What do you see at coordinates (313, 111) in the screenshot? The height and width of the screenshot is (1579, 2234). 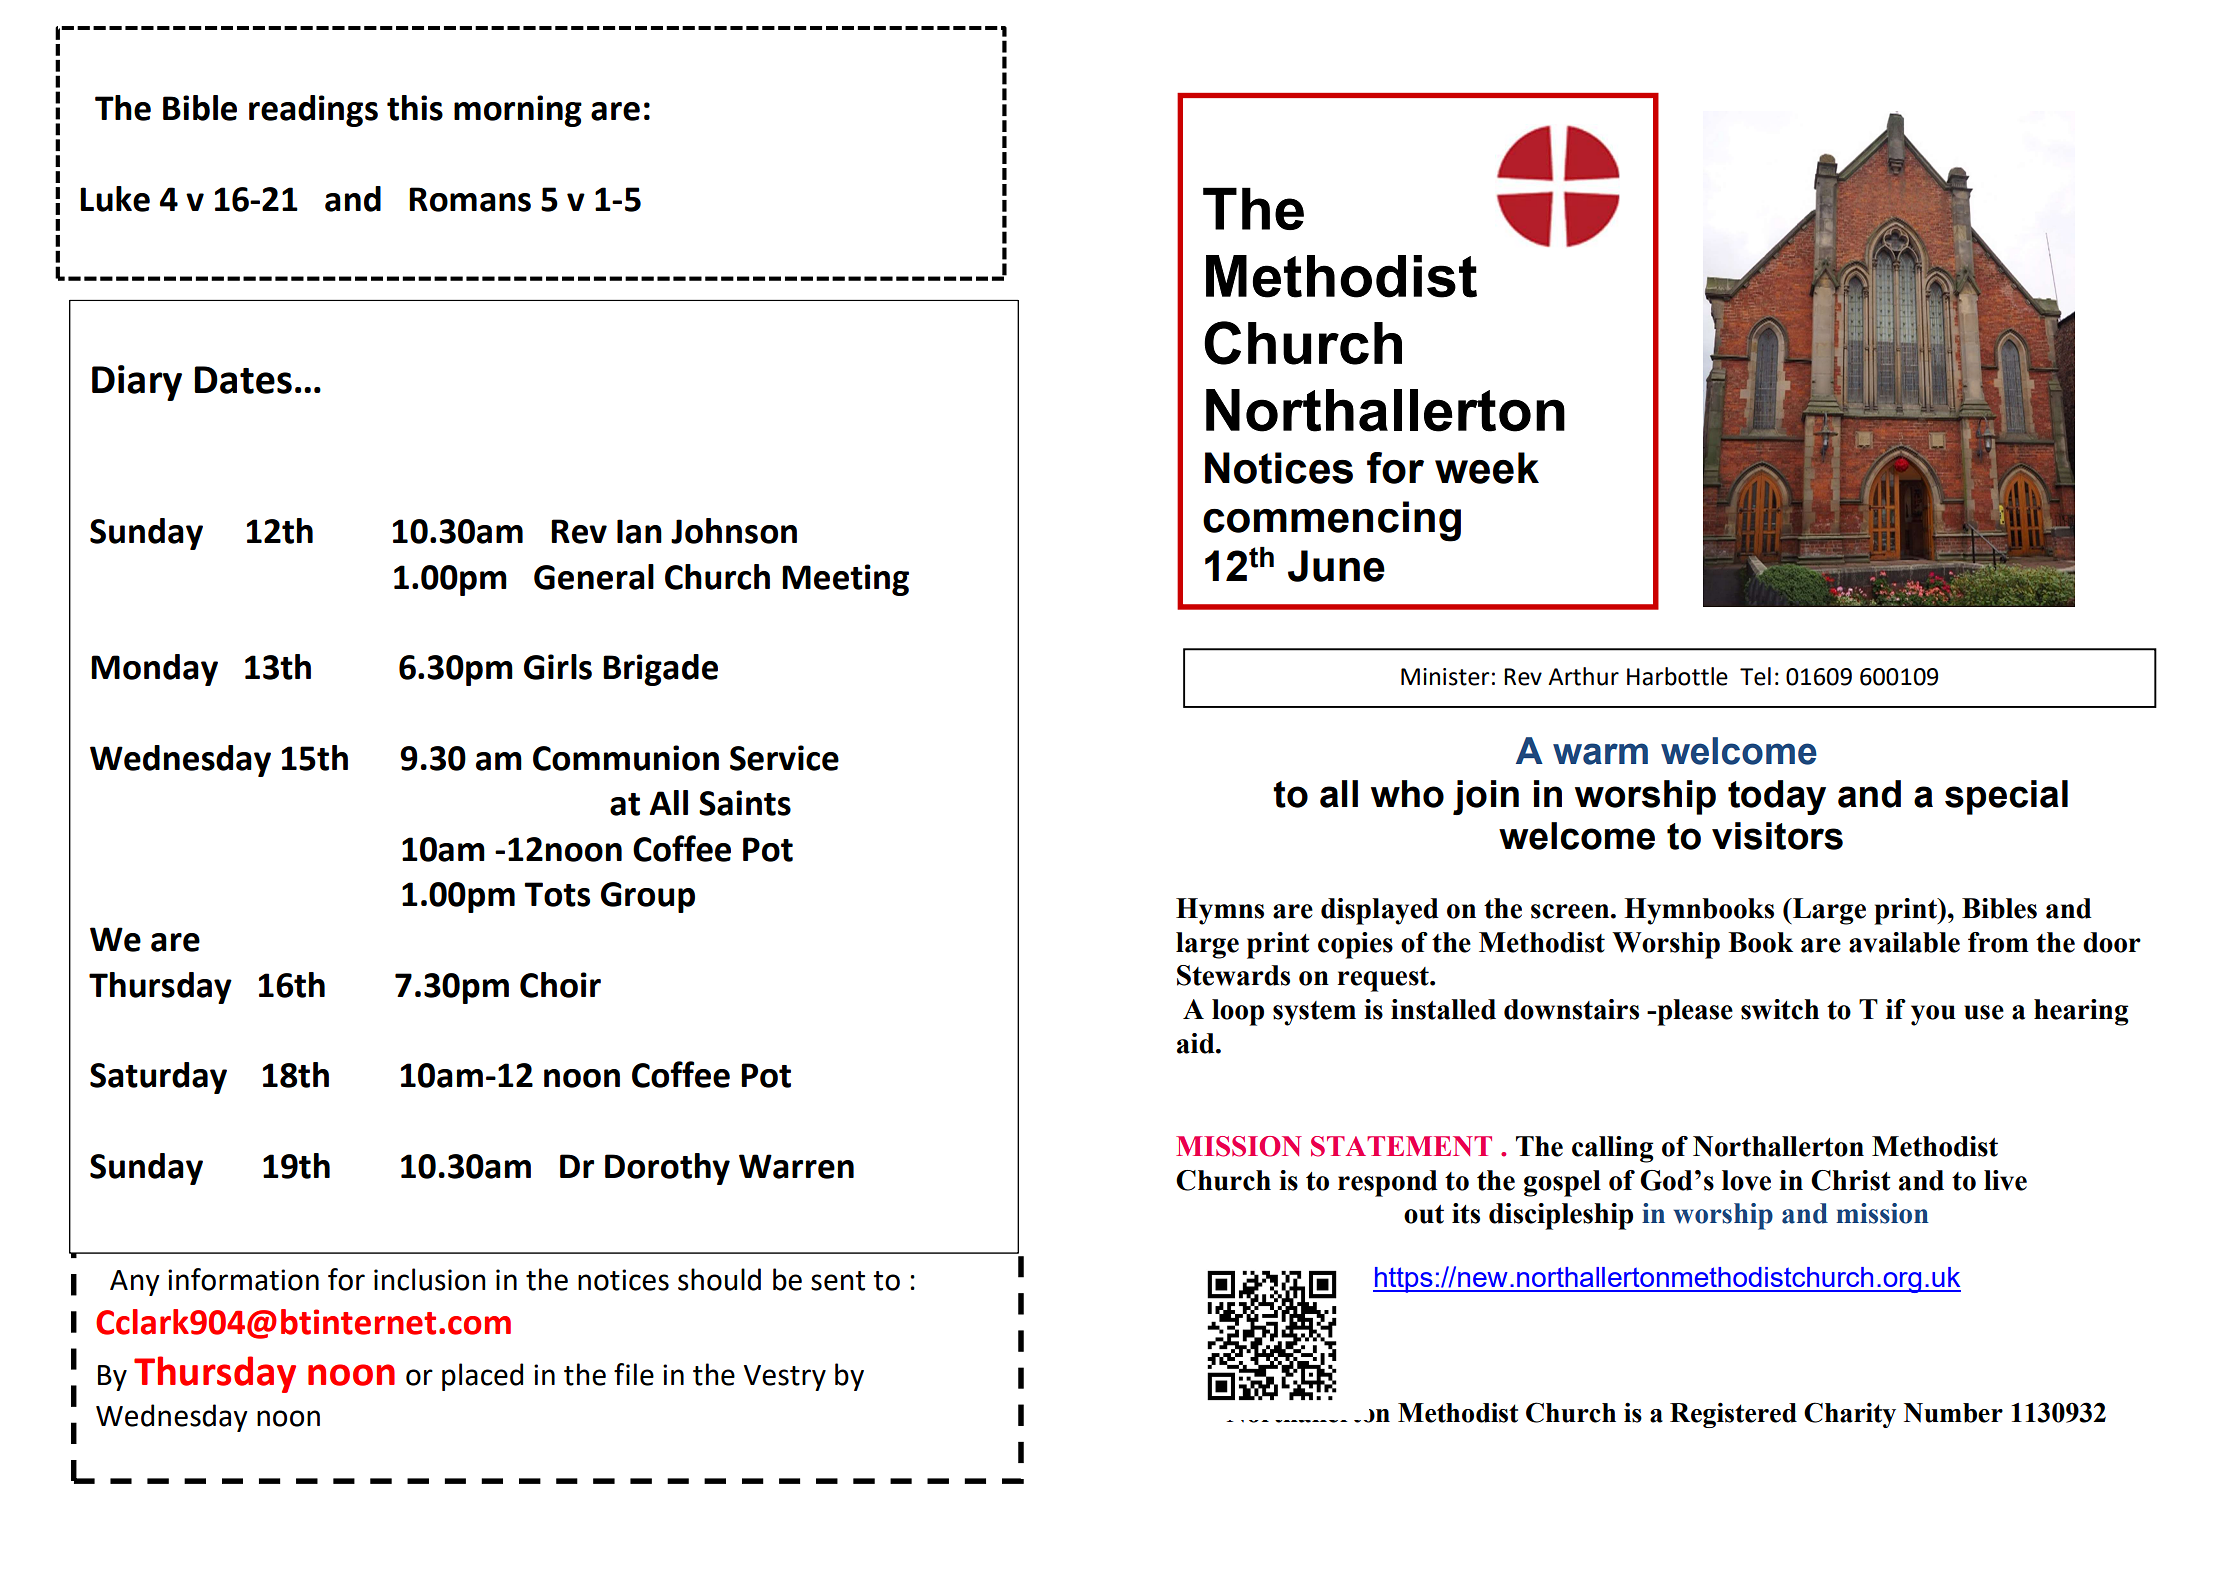 I see `readings` at bounding box center [313, 111].
